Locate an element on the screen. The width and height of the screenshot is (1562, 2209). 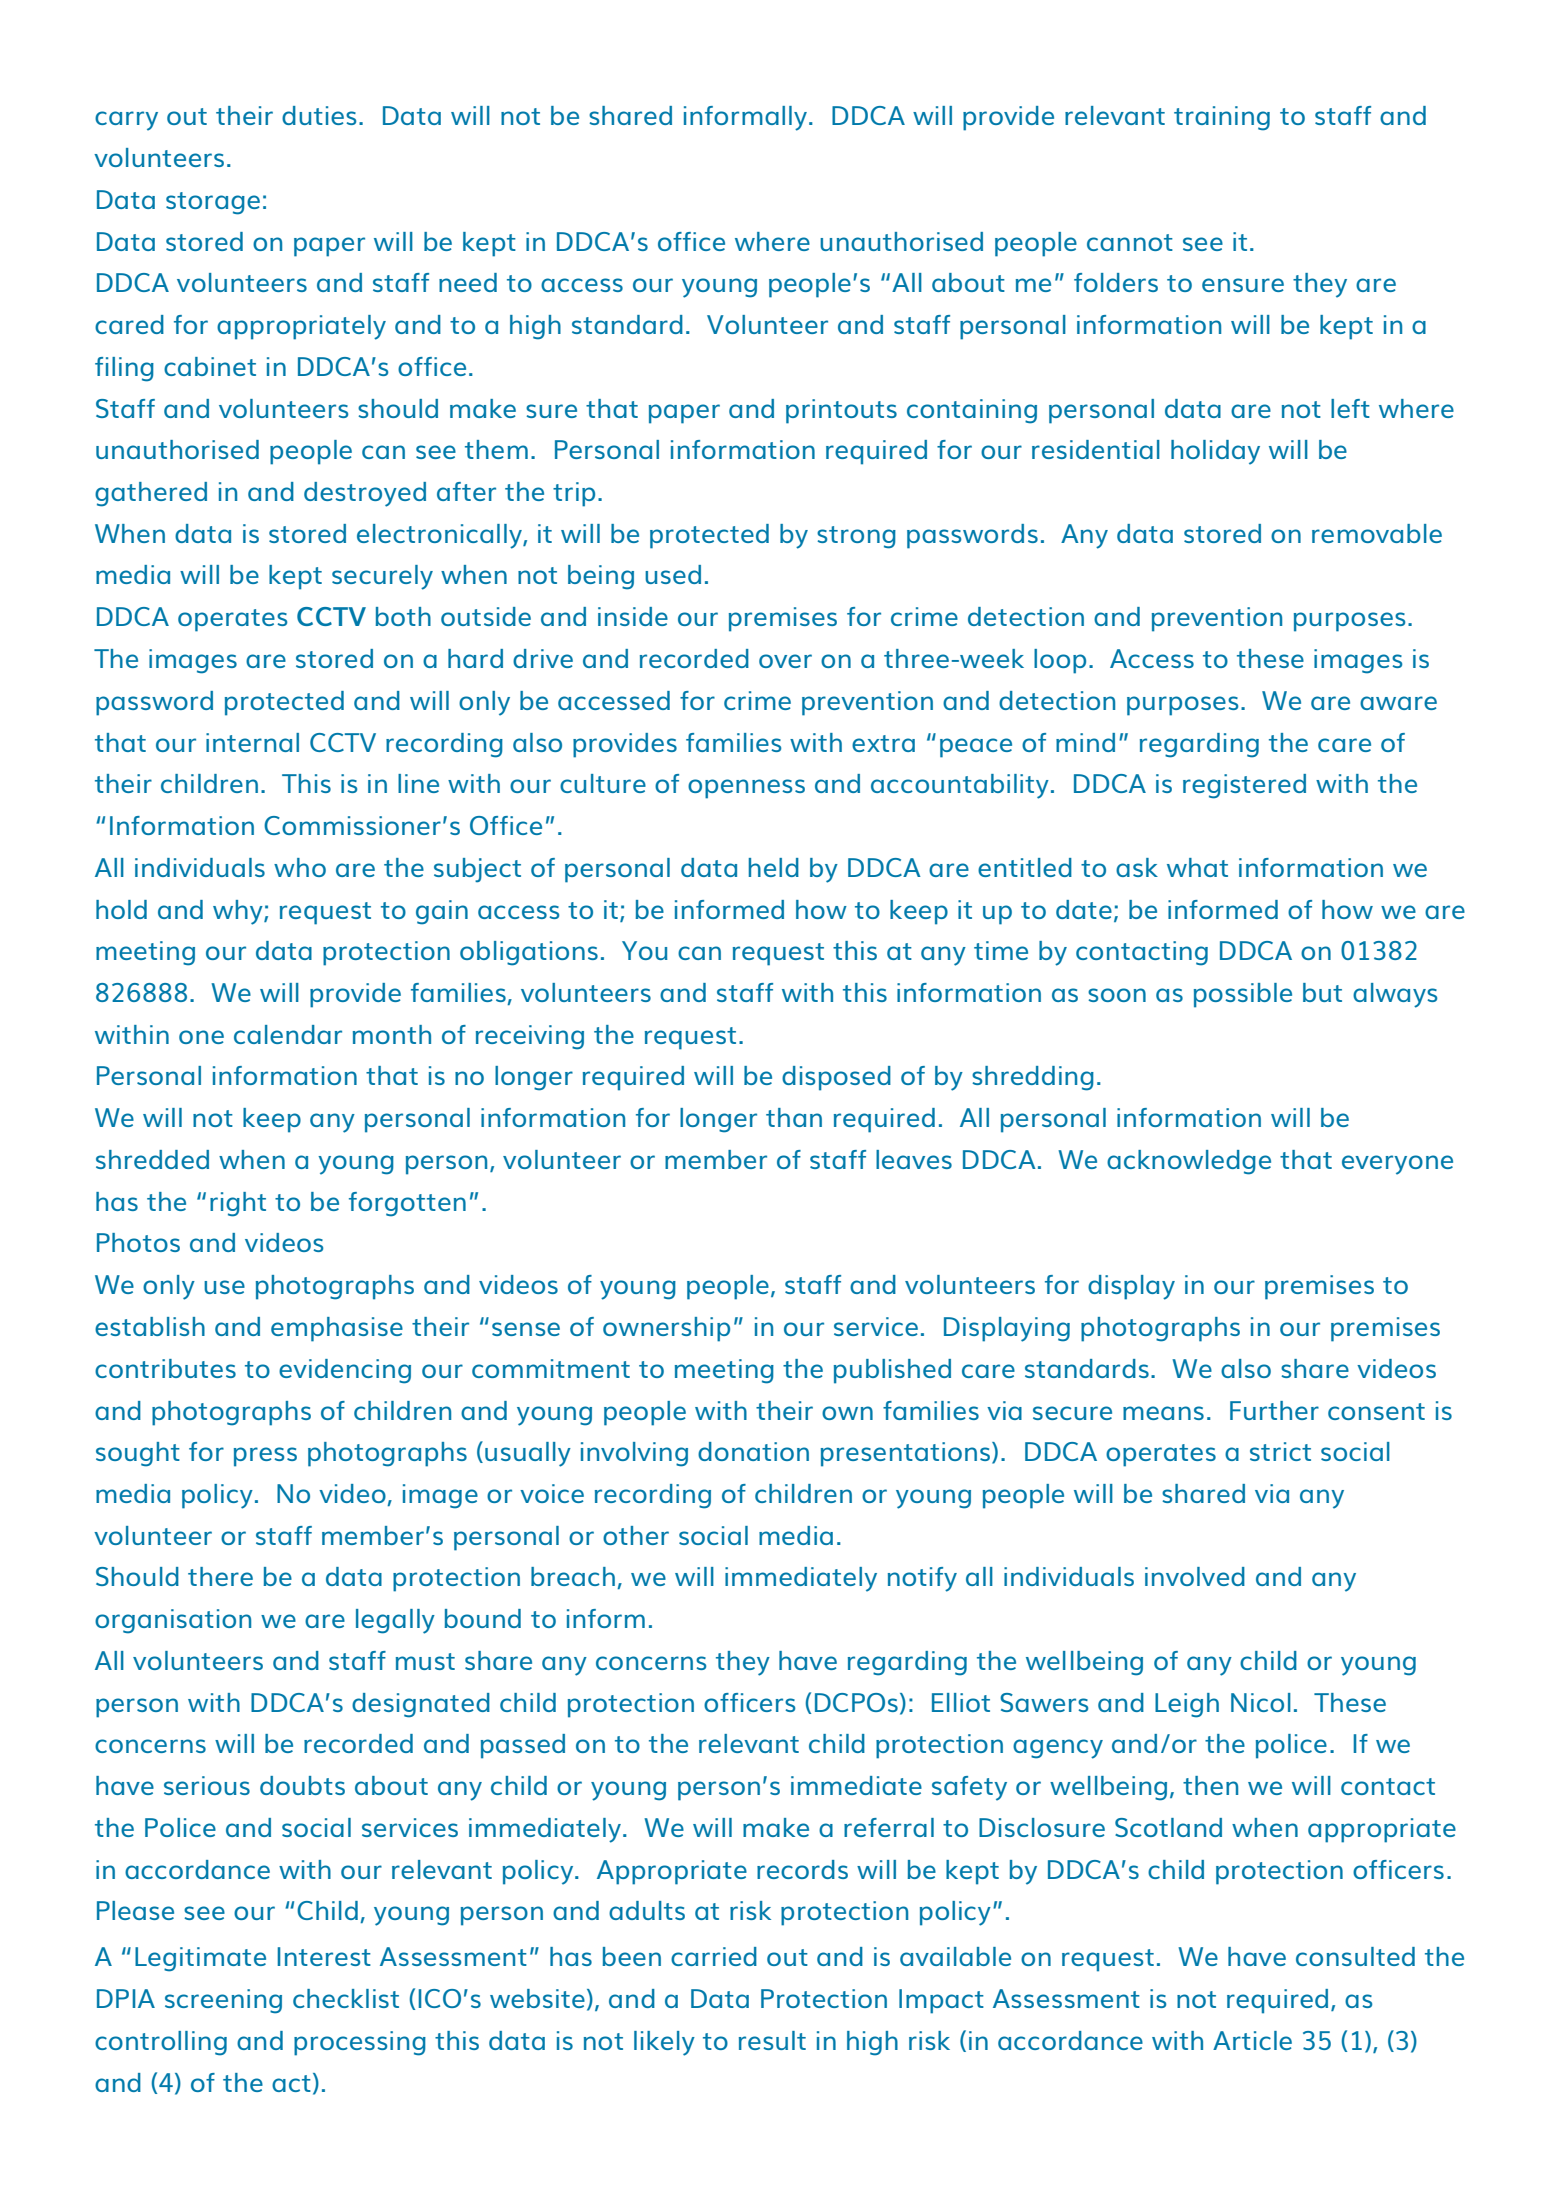
need is located at coordinates (468, 282).
